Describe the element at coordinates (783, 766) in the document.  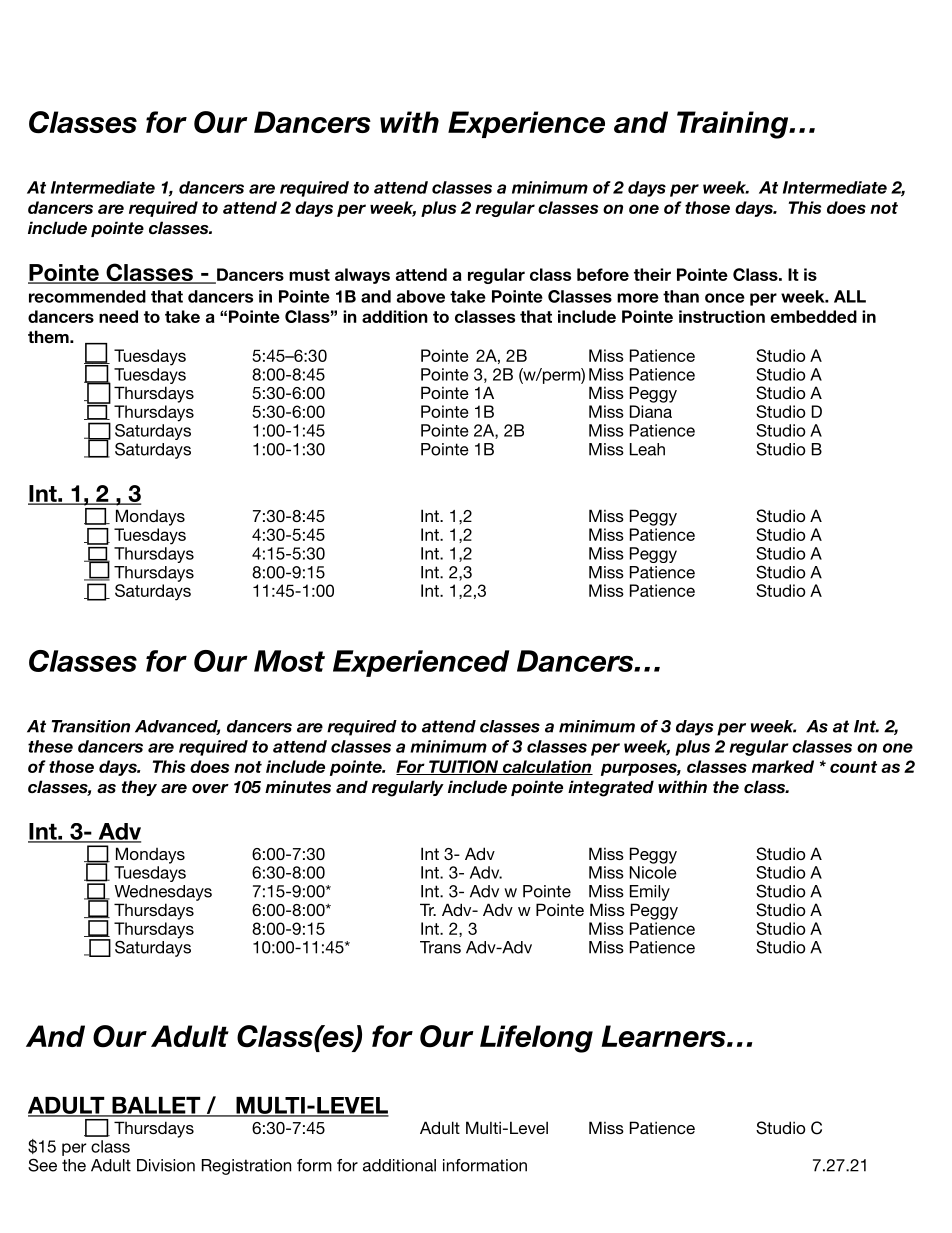
I see `marked` at that location.
